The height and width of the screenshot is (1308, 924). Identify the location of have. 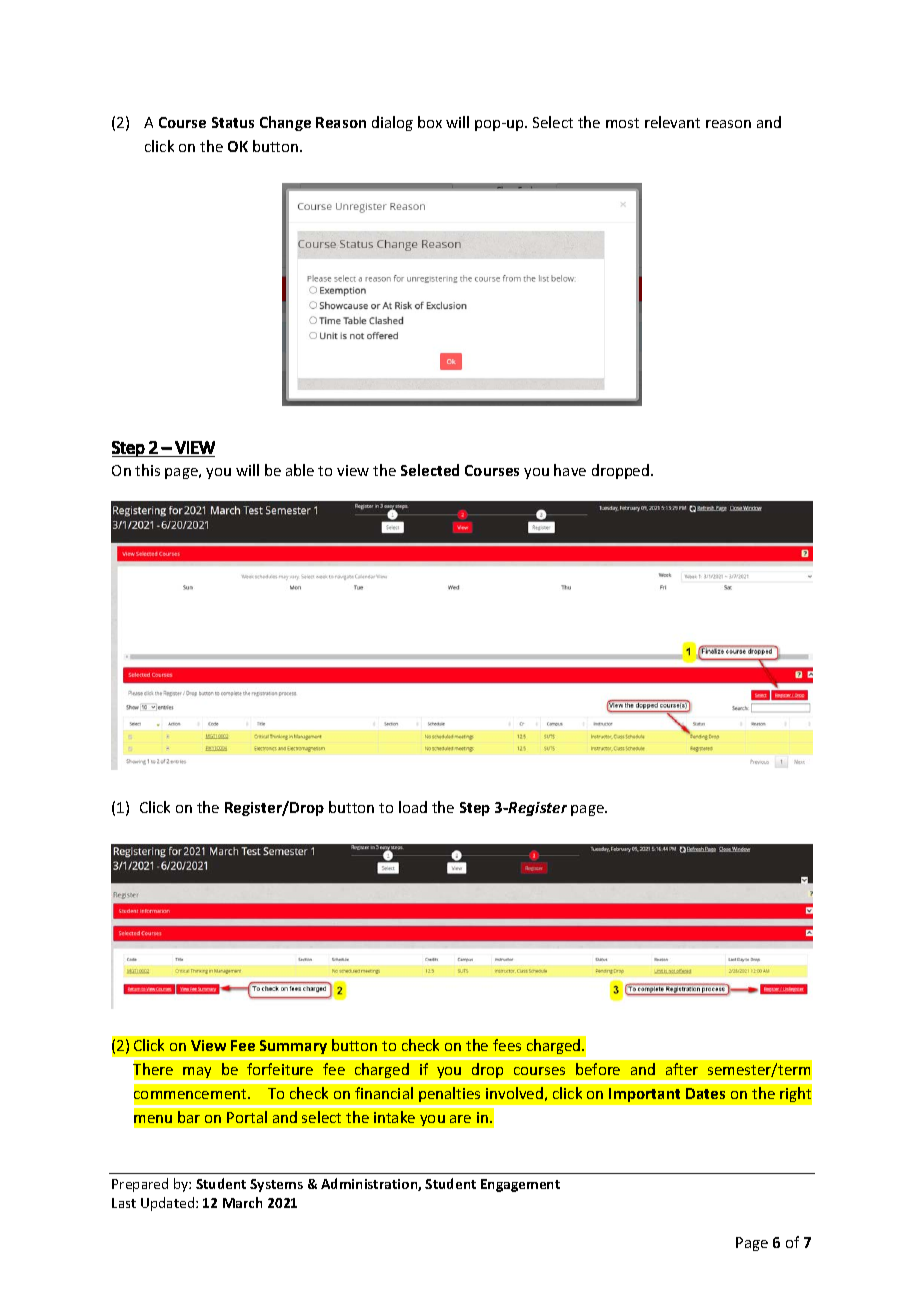
(570, 470).
